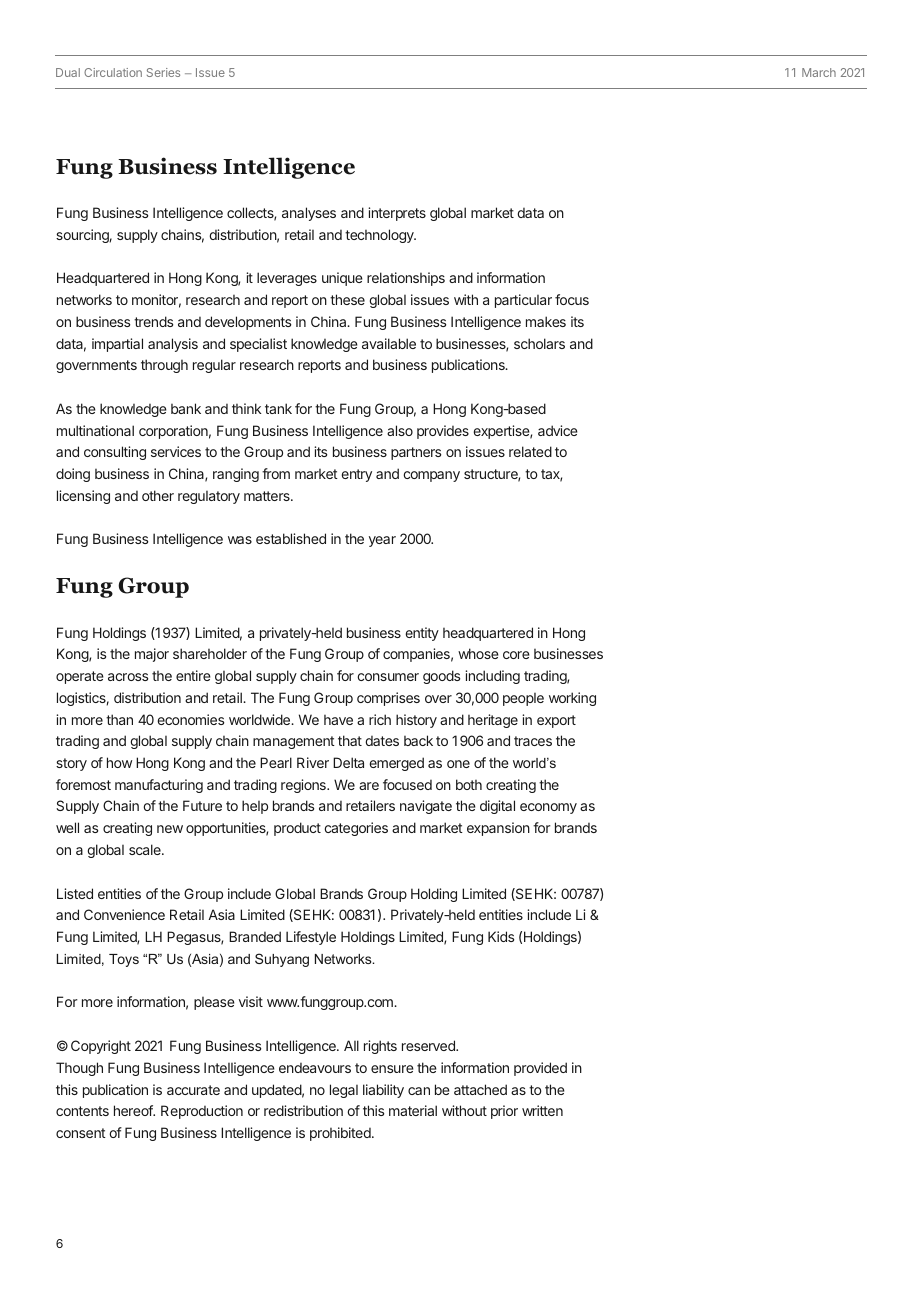  Describe the element at coordinates (134, 1110) in the screenshot. I see `hereof` at that location.
